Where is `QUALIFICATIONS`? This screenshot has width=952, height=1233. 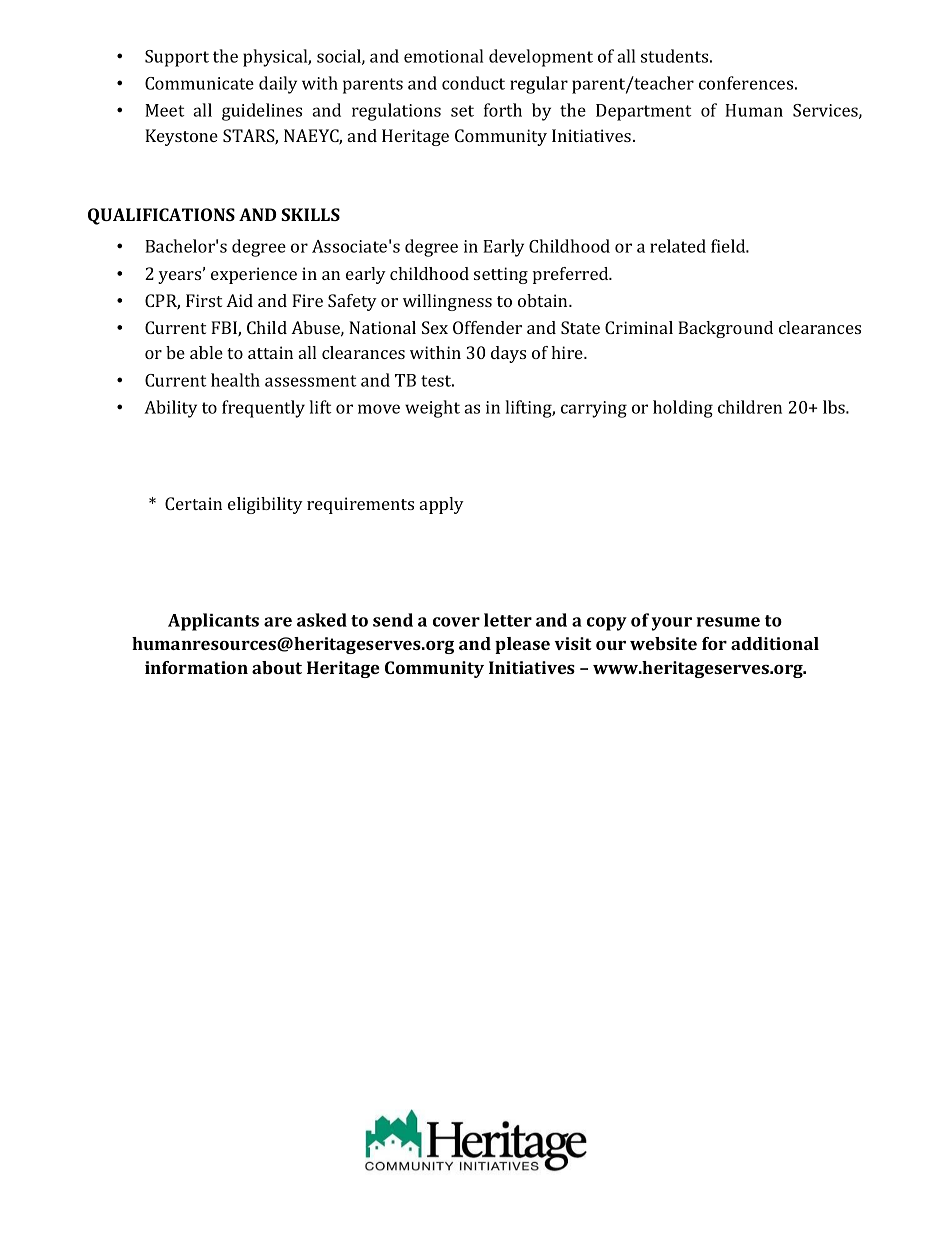
QUALIFICATIONS is located at coordinates (161, 216).
